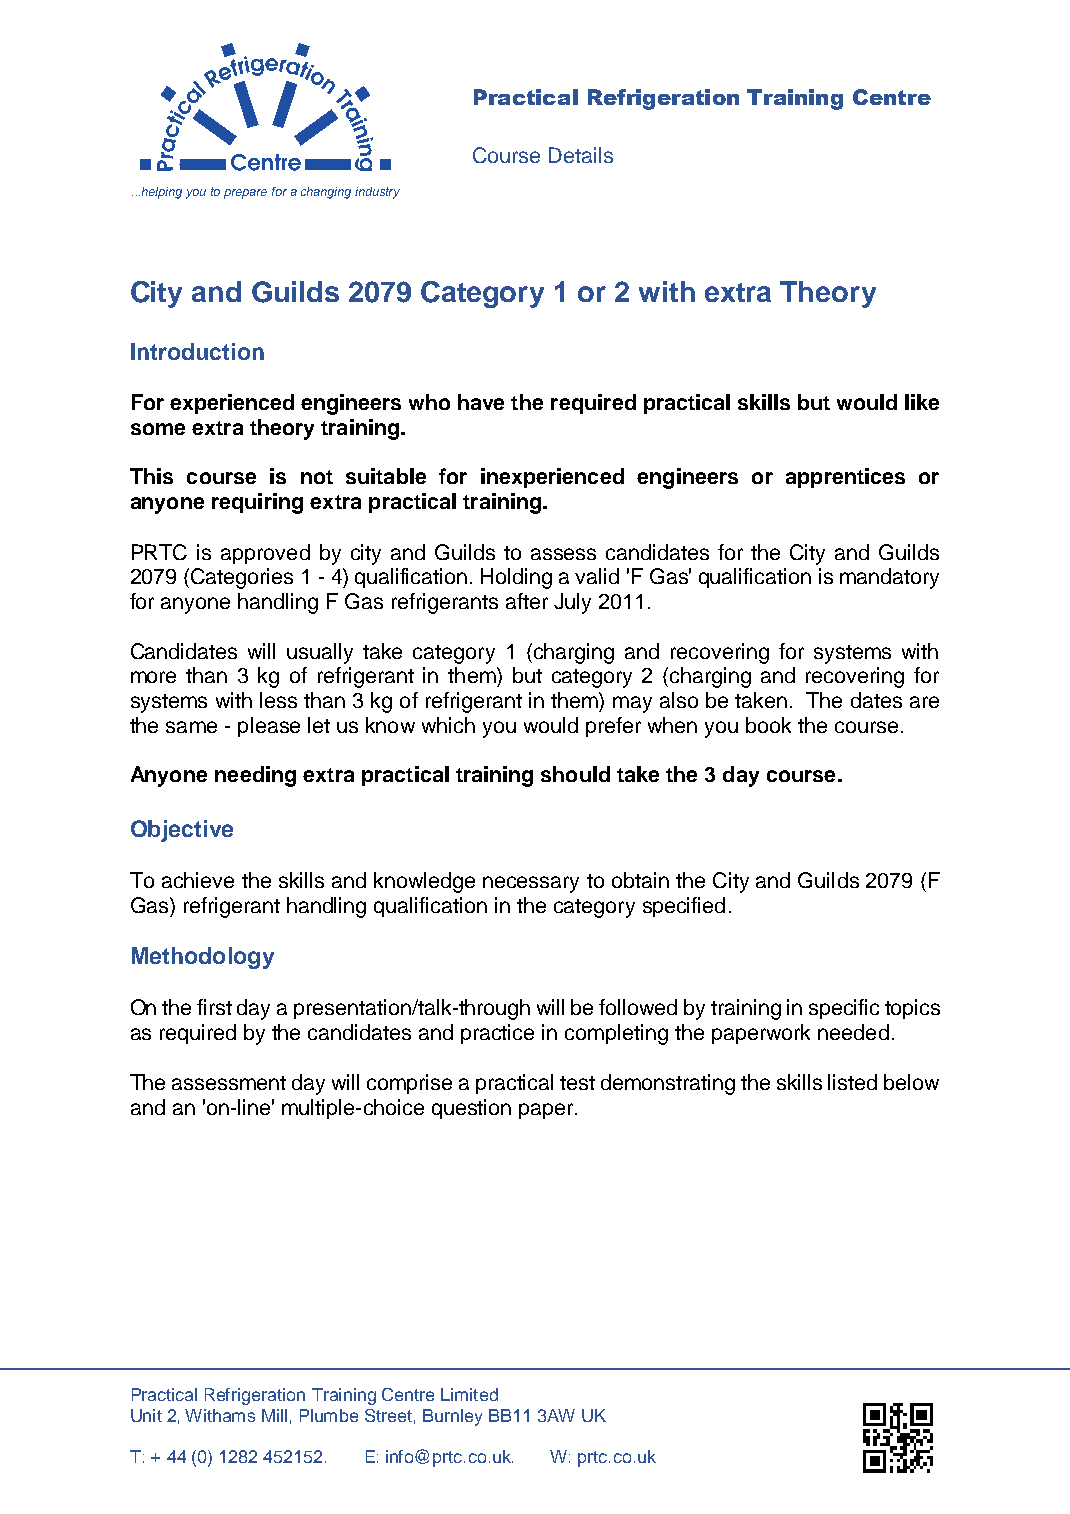 The width and height of the screenshot is (1070, 1514). What do you see at coordinates (581, 155) in the screenshot?
I see `Details` at bounding box center [581, 155].
